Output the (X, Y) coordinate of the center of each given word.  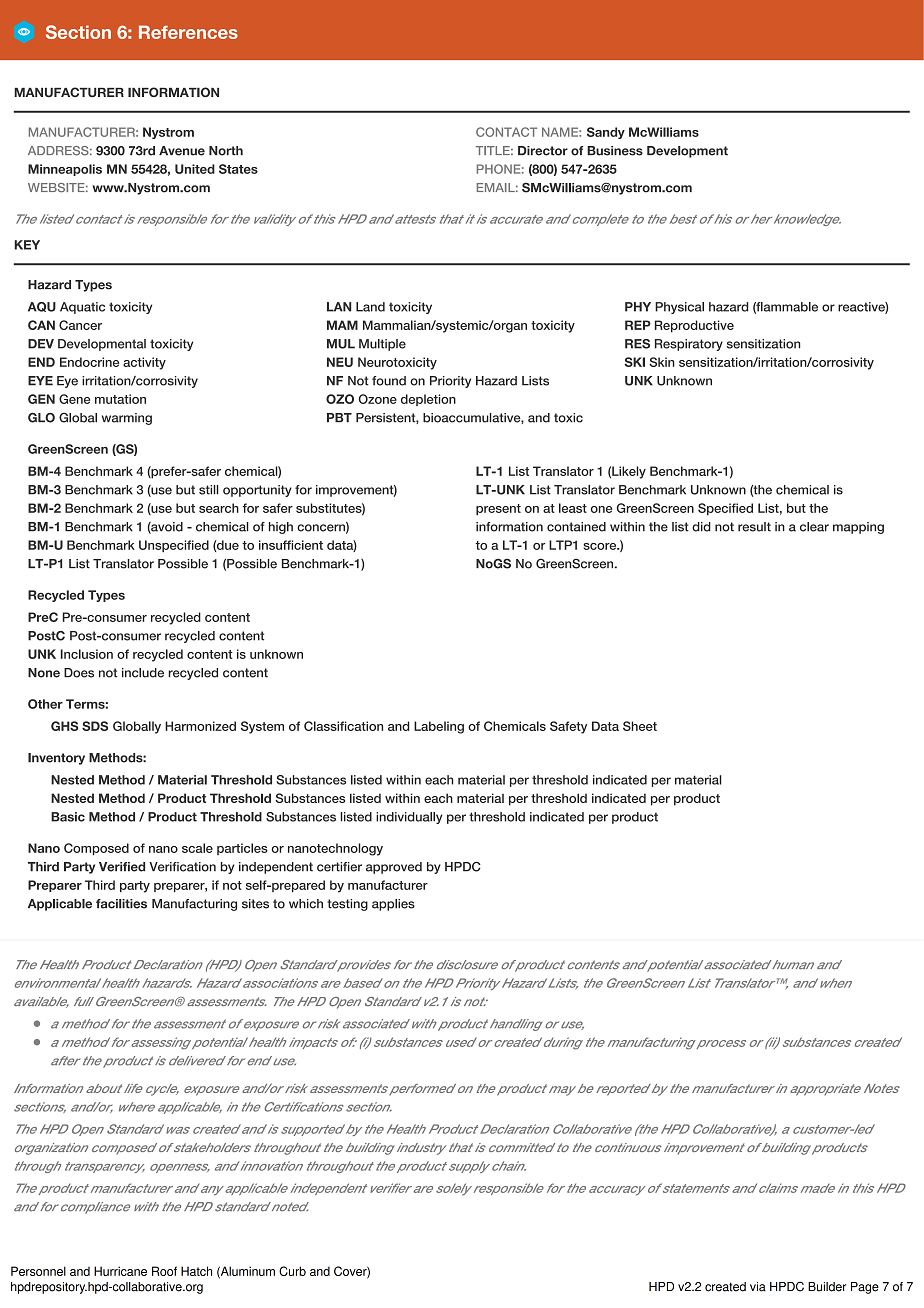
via (758, 1287)
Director (543, 151)
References (188, 32)
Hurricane (120, 1271)
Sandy (606, 133)
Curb (292, 1271)
